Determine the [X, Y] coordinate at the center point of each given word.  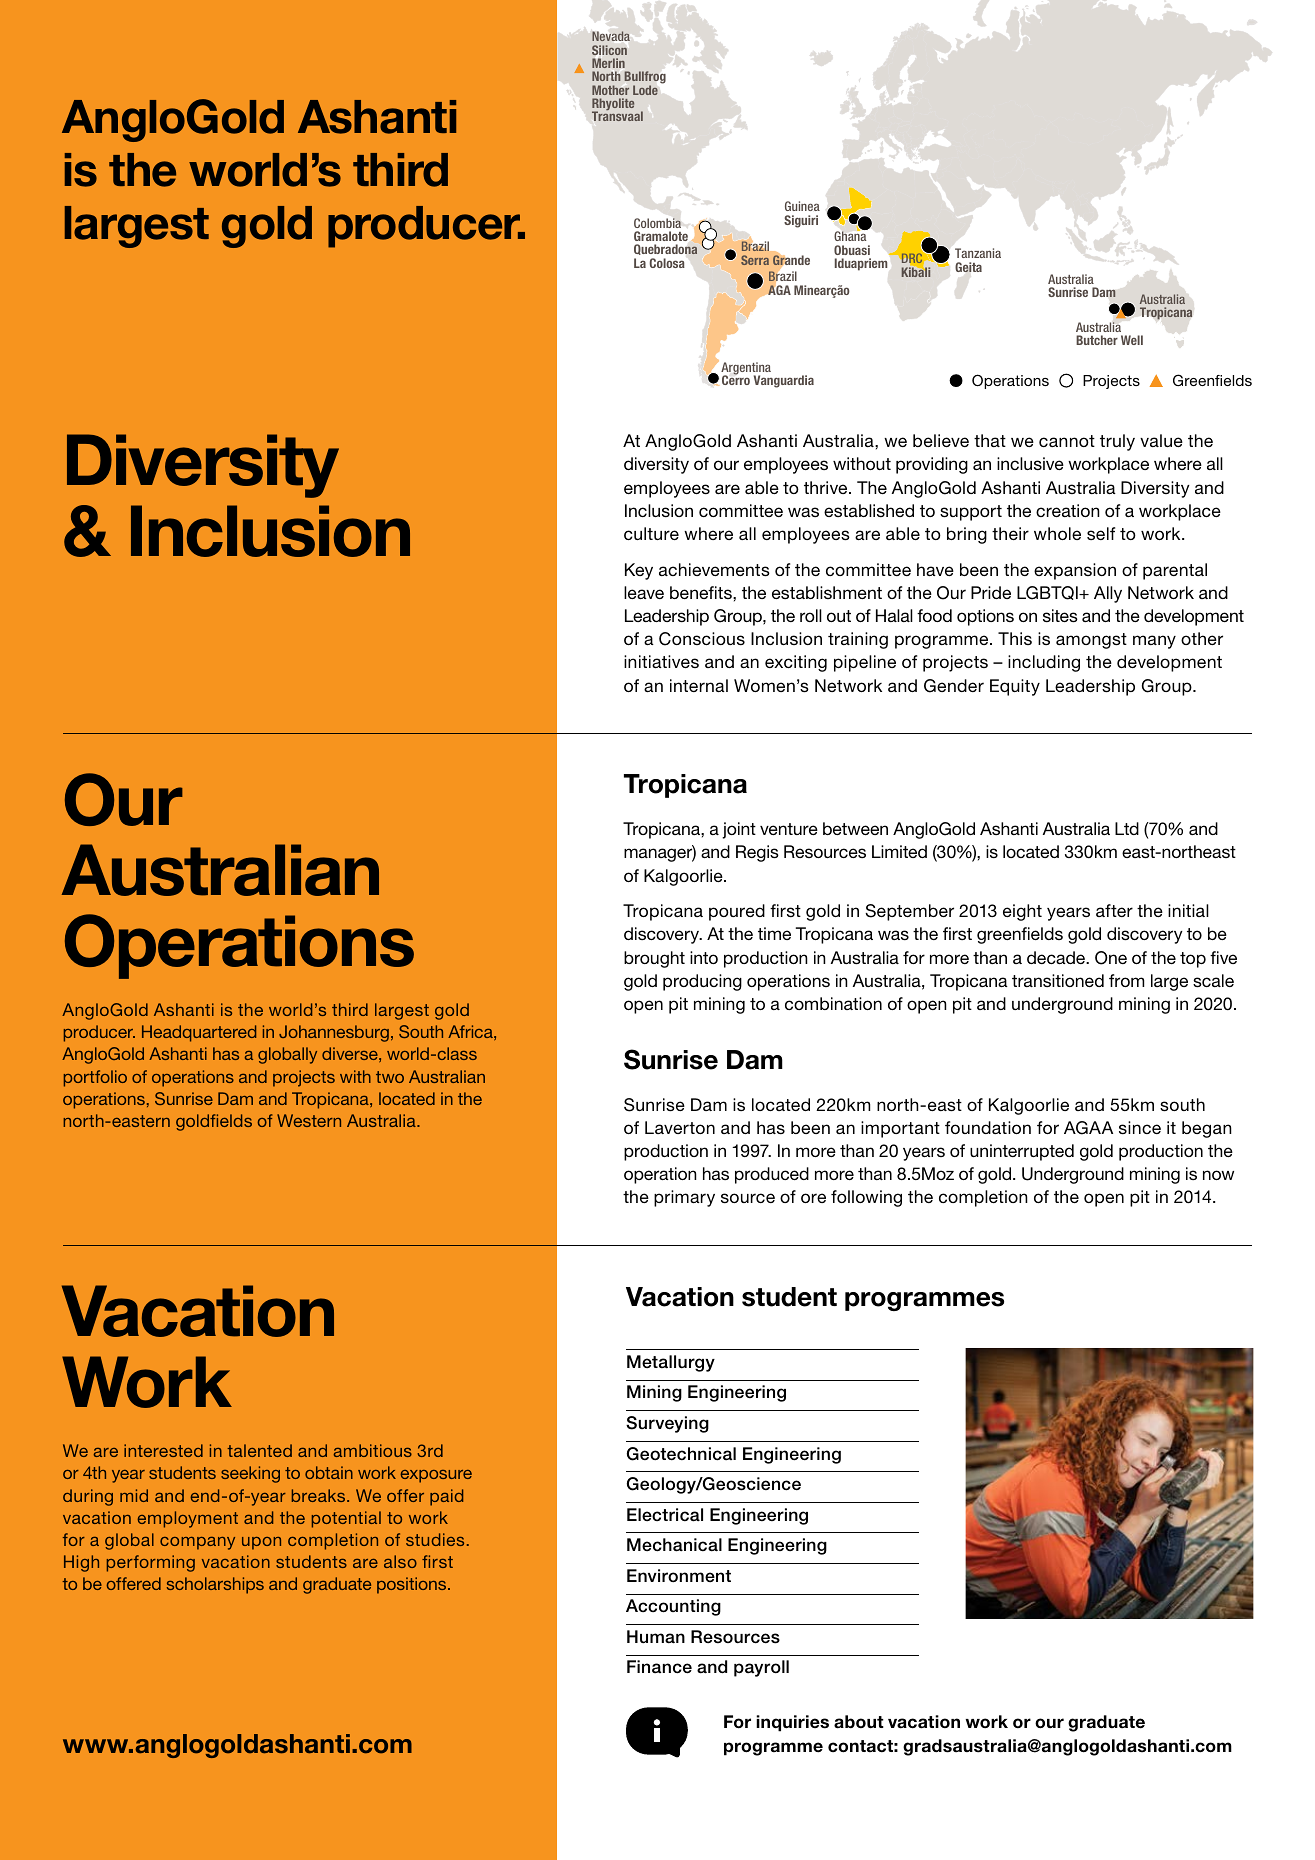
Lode [645, 90]
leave [644, 592]
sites [1060, 616]
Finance [659, 1667]
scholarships [215, 1585]
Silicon [609, 50]
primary [684, 1198]
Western [309, 1120]
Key [639, 571]
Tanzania [978, 253]
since [1140, 1127]
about [859, 1722]
